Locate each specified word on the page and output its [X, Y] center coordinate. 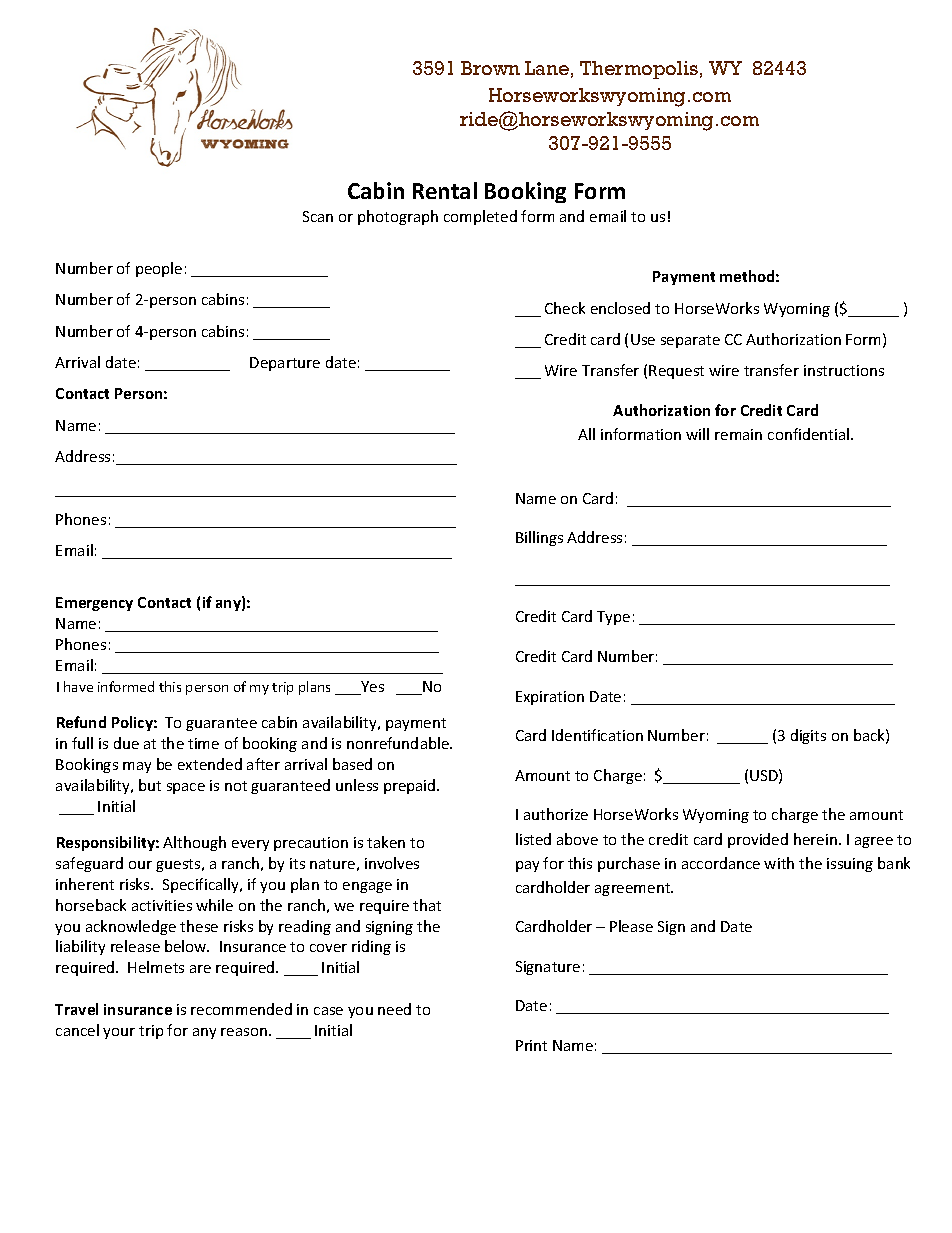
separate [690, 341]
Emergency [94, 604]
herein [815, 839]
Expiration [550, 698]
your [119, 1033]
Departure [285, 364]
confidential [810, 434]
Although [194, 843]
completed [480, 217]
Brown [490, 68]
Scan [318, 216]
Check [565, 308]
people [159, 269]
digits [808, 736]
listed [533, 839]
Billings [539, 538]
